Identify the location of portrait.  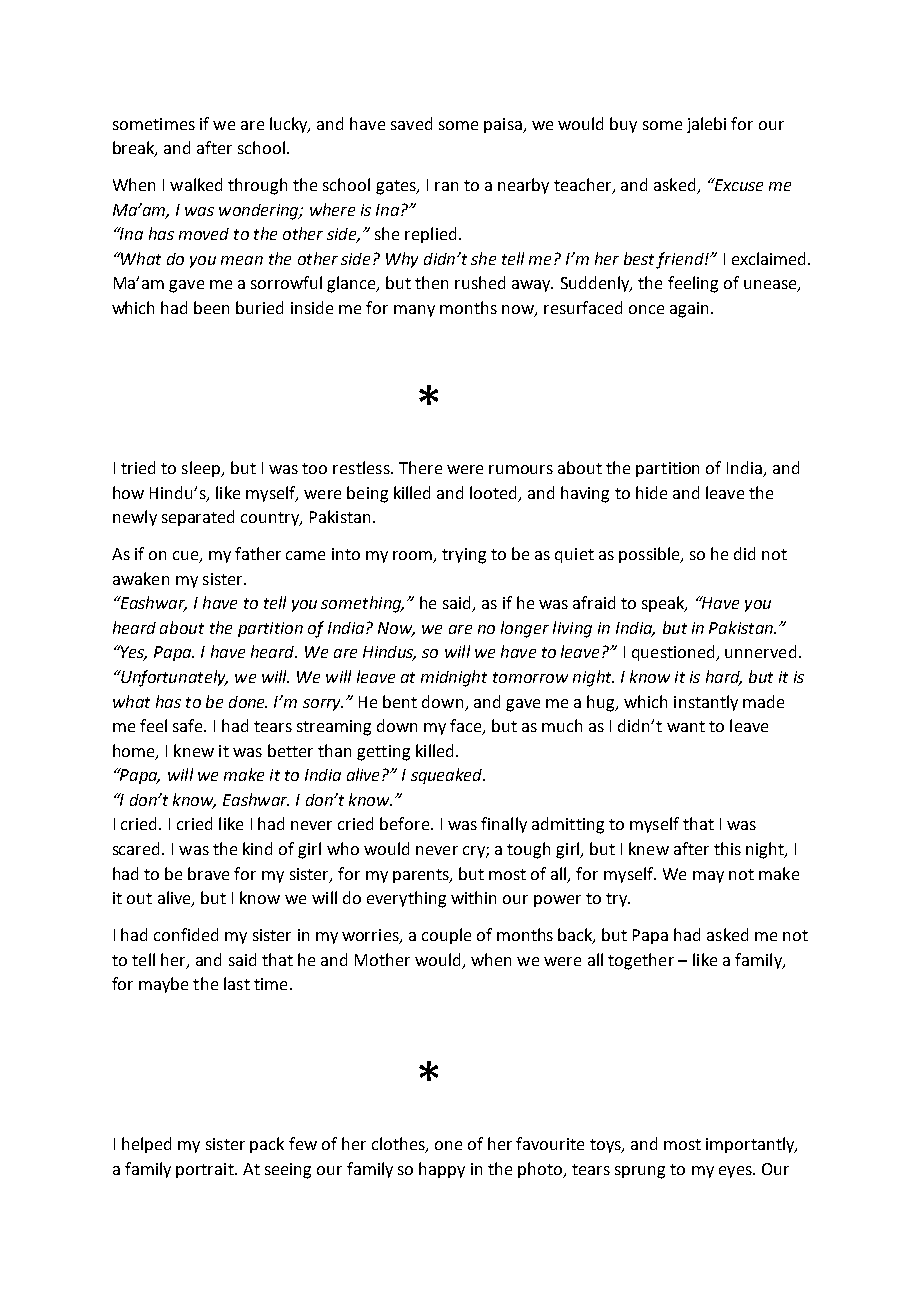
(206, 1170).
